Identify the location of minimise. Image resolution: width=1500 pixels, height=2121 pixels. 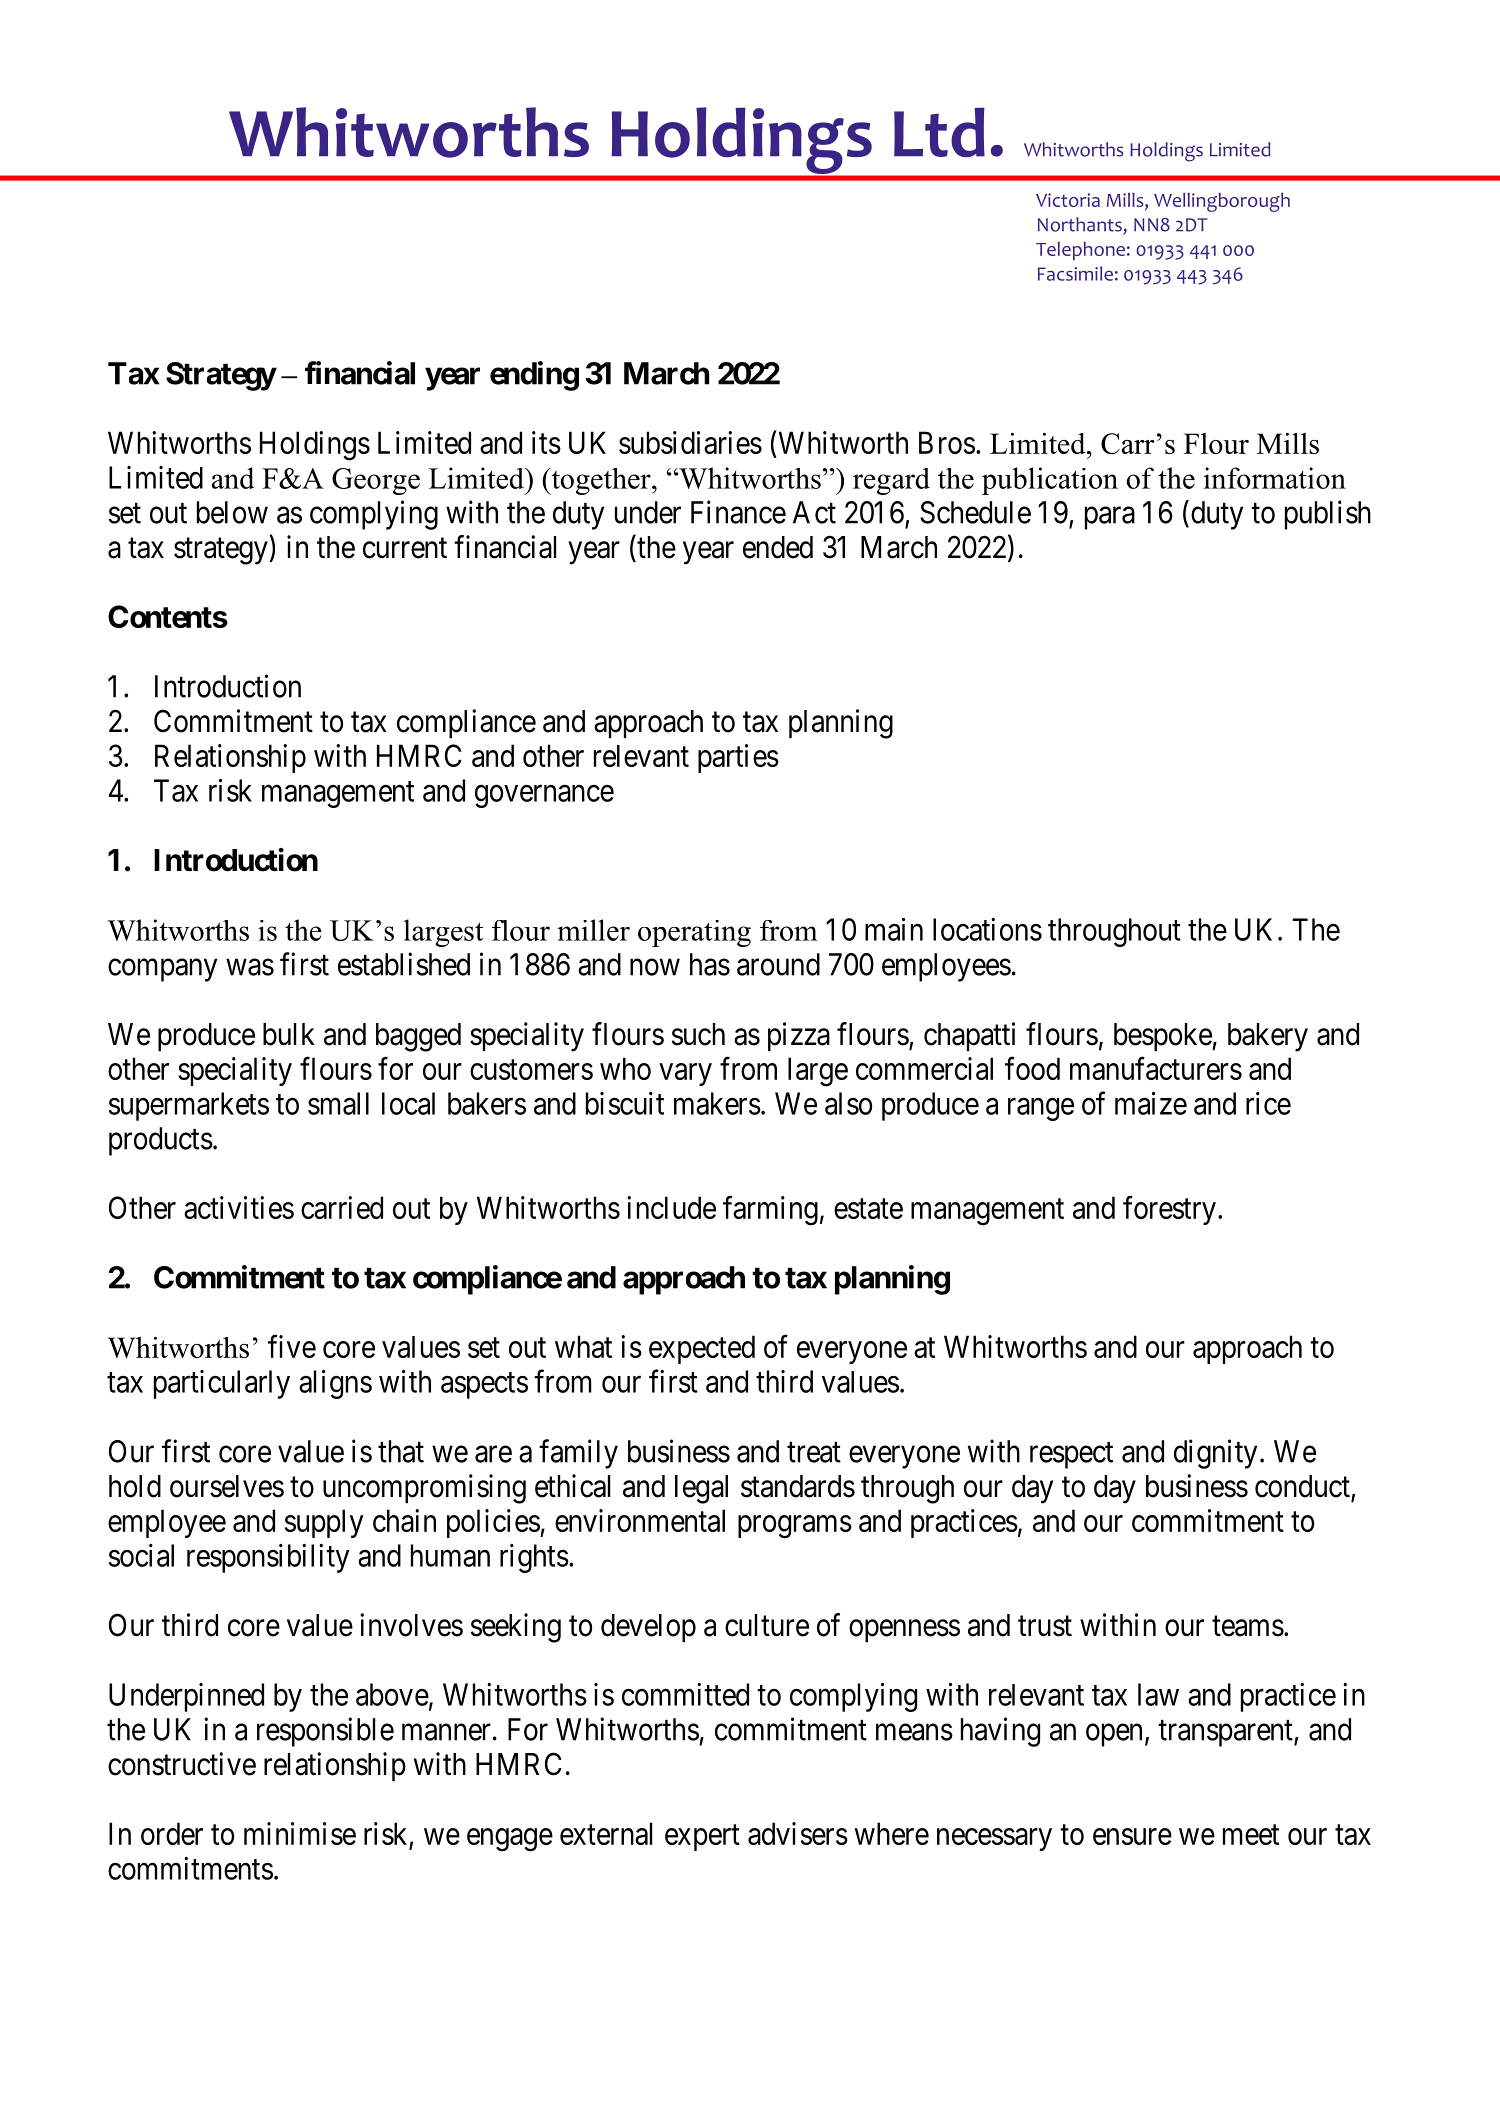
(300, 1833).
